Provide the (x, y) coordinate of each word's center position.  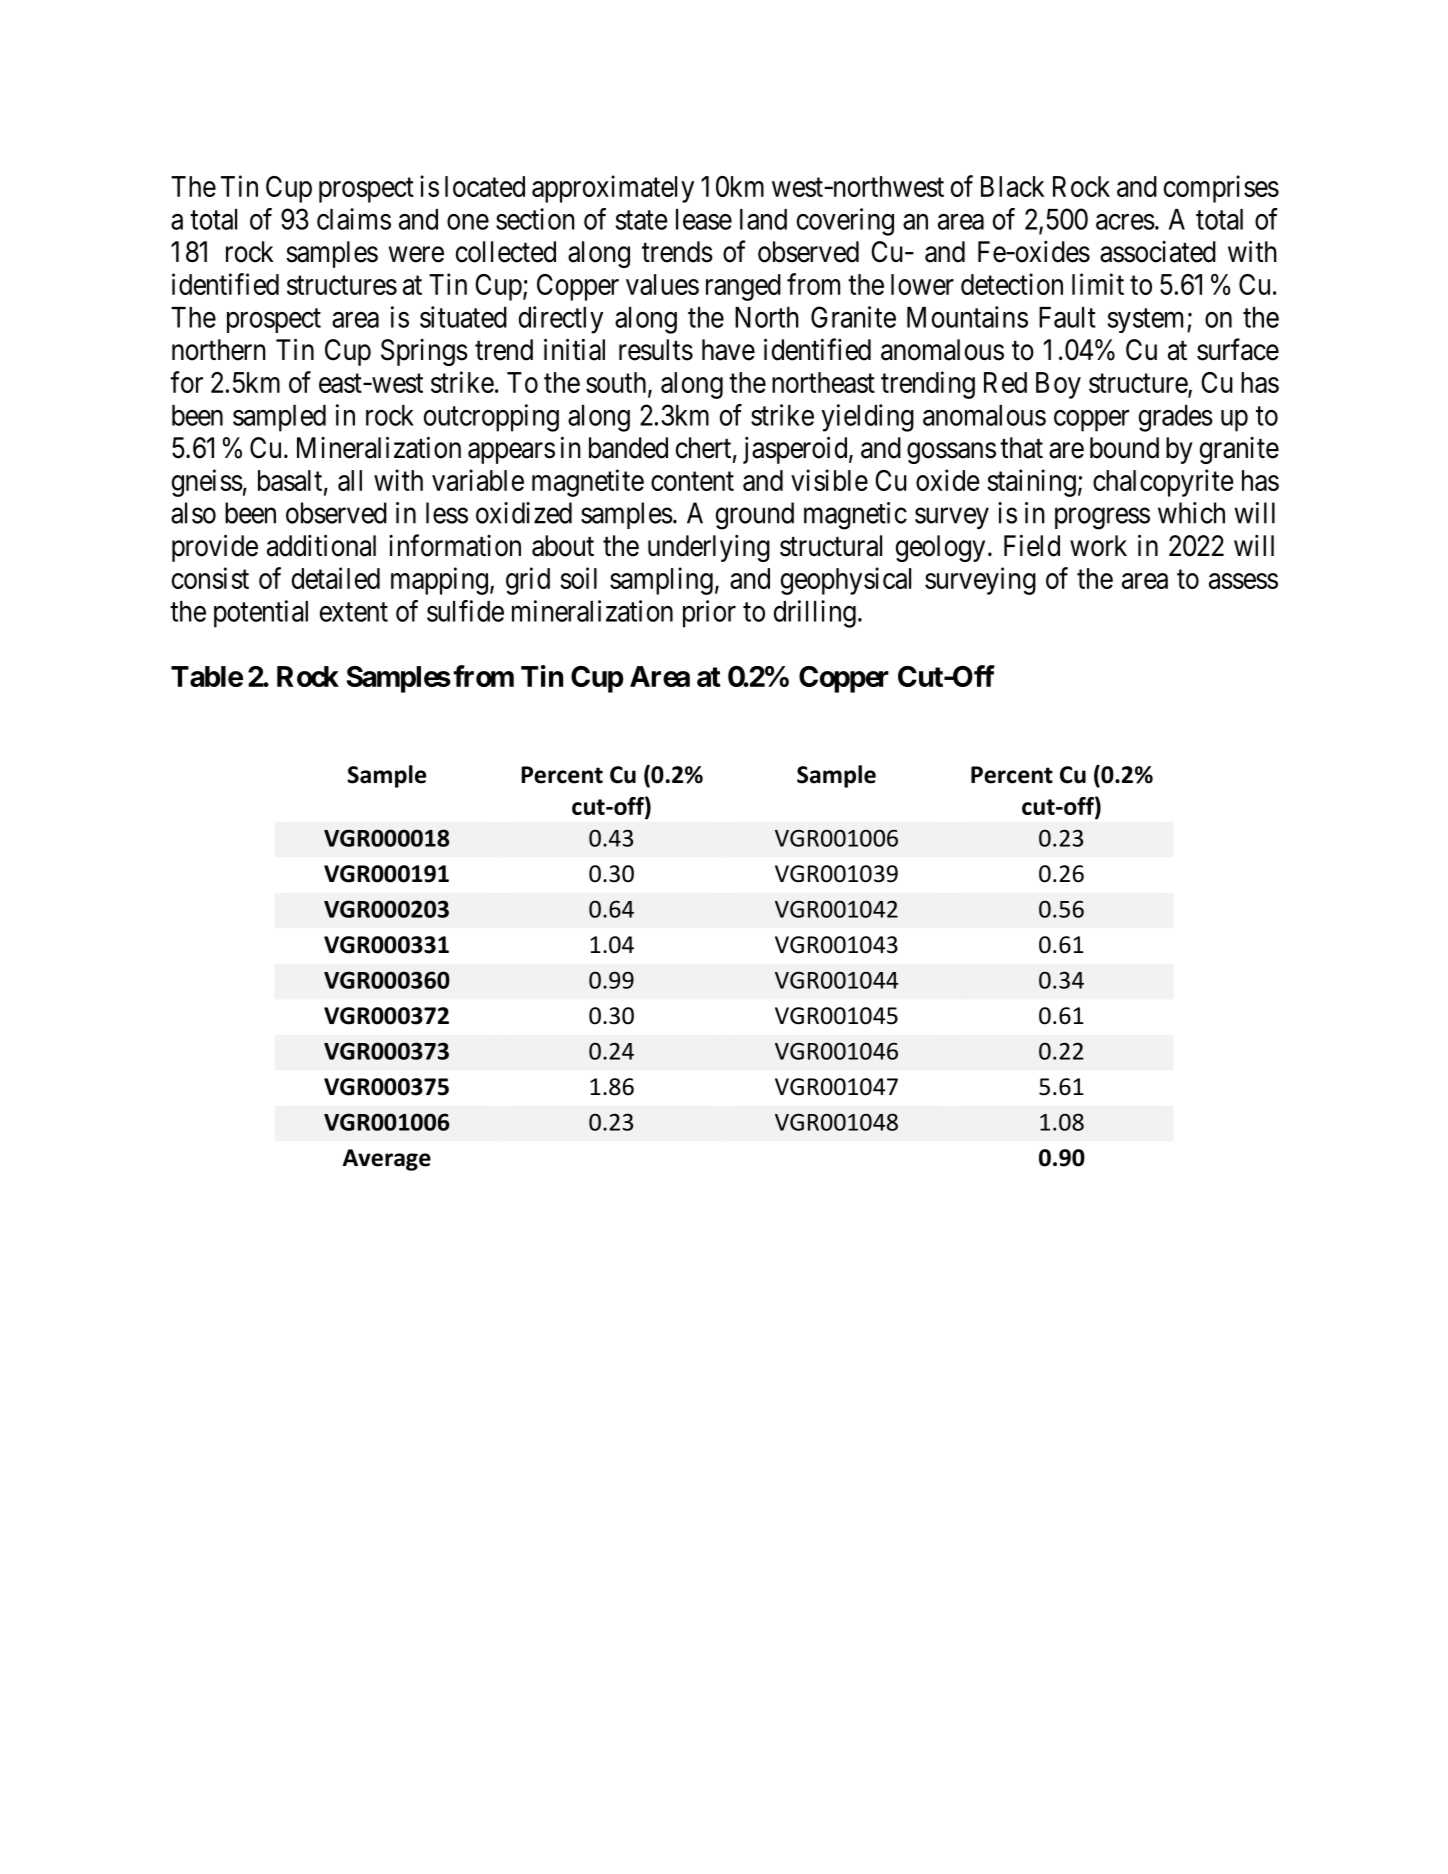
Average (387, 1160)
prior (709, 614)
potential (261, 614)
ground (755, 516)
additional (321, 545)
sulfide (465, 611)
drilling (815, 614)
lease (704, 219)
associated (1158, 252)
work (1098, 546)
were (416, 255)
